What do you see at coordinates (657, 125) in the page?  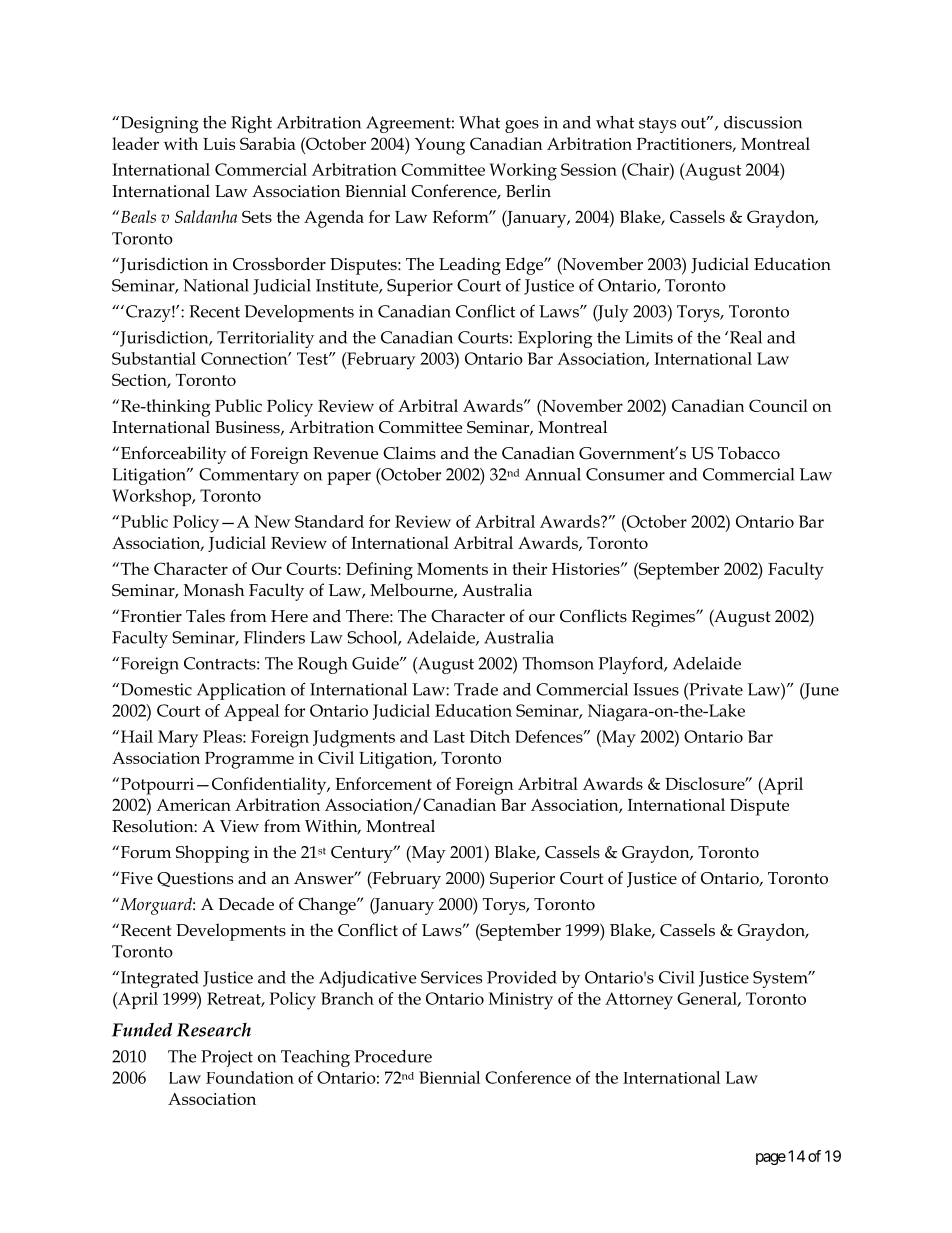 I see `stays` at bounding box center [657, 125].
